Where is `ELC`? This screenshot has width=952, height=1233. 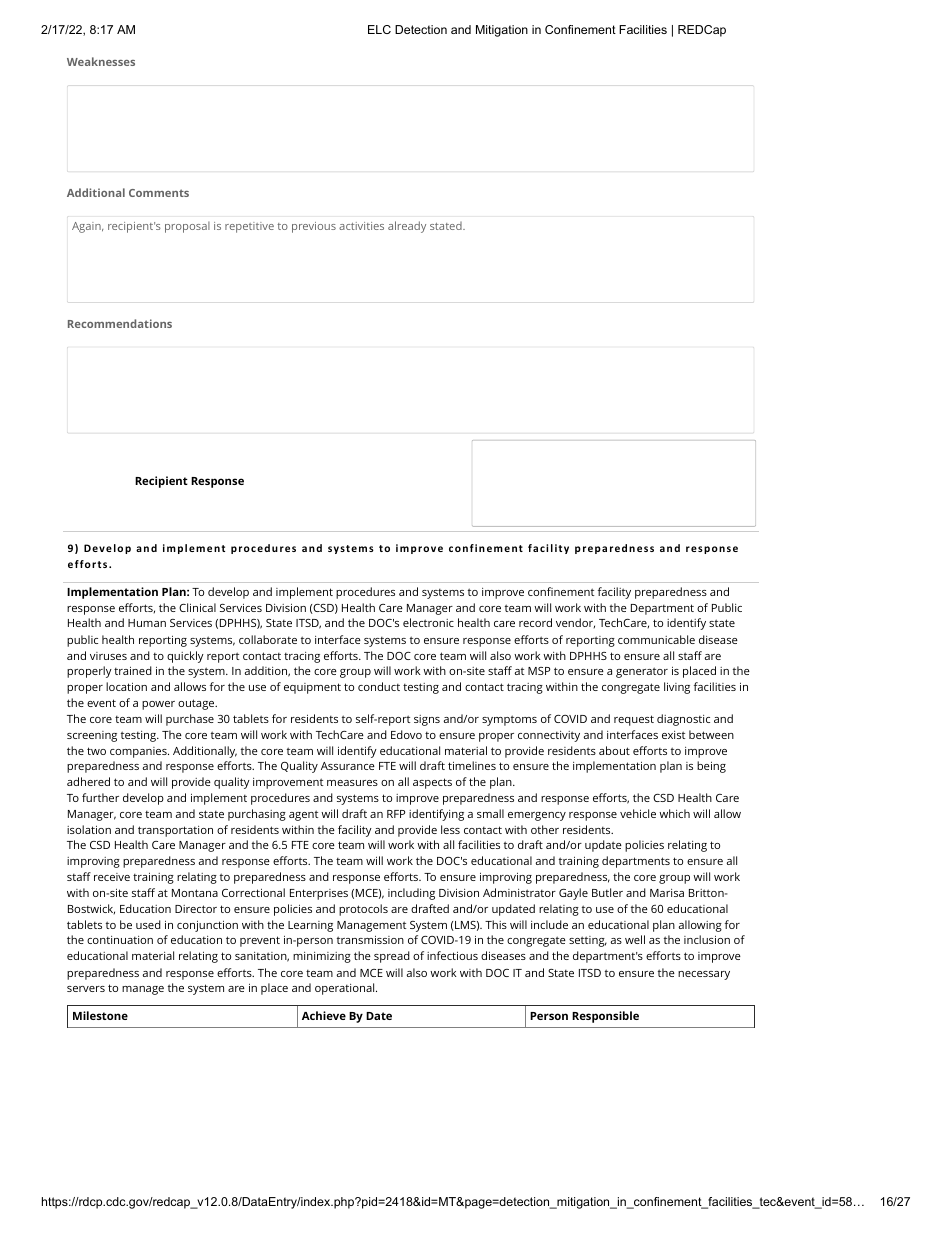 ELC is located at coordinates (379, 29).
